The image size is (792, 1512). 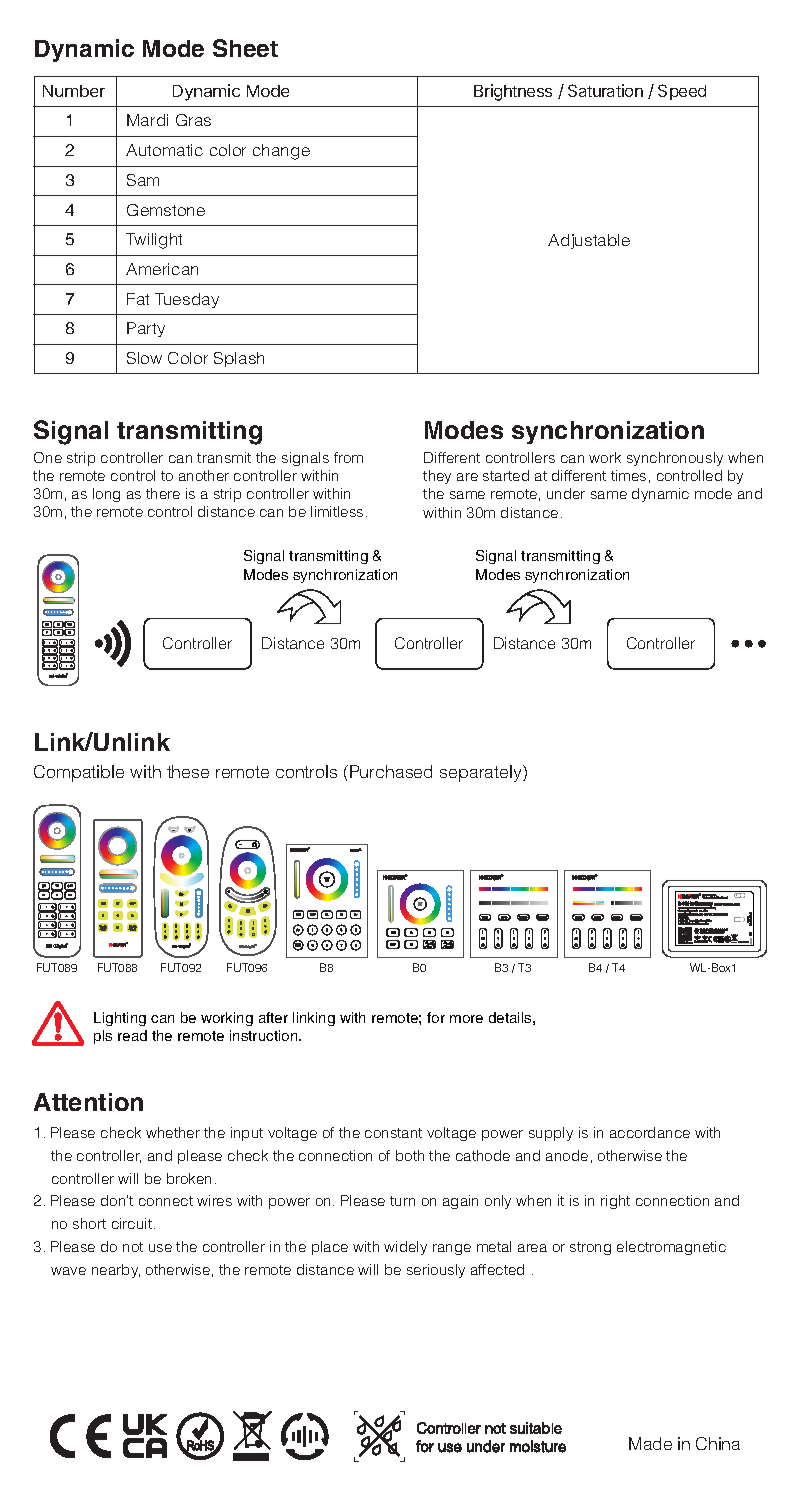 What do you see at coordinates (566, 493) in the page?
I see `under` at bounding box center [566, 493].
